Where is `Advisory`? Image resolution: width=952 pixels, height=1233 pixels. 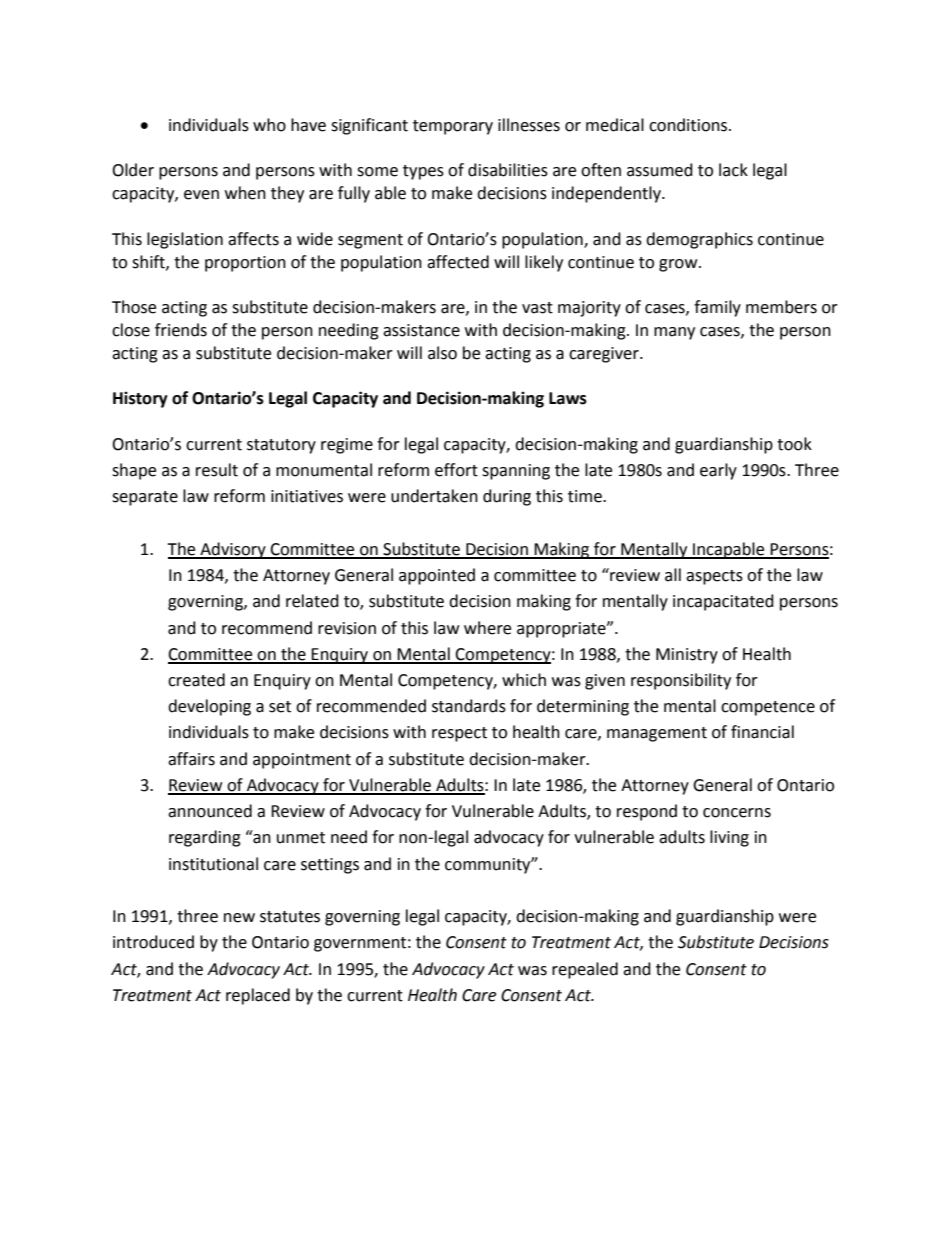 Advisory is located at coordinates (233, 550).
